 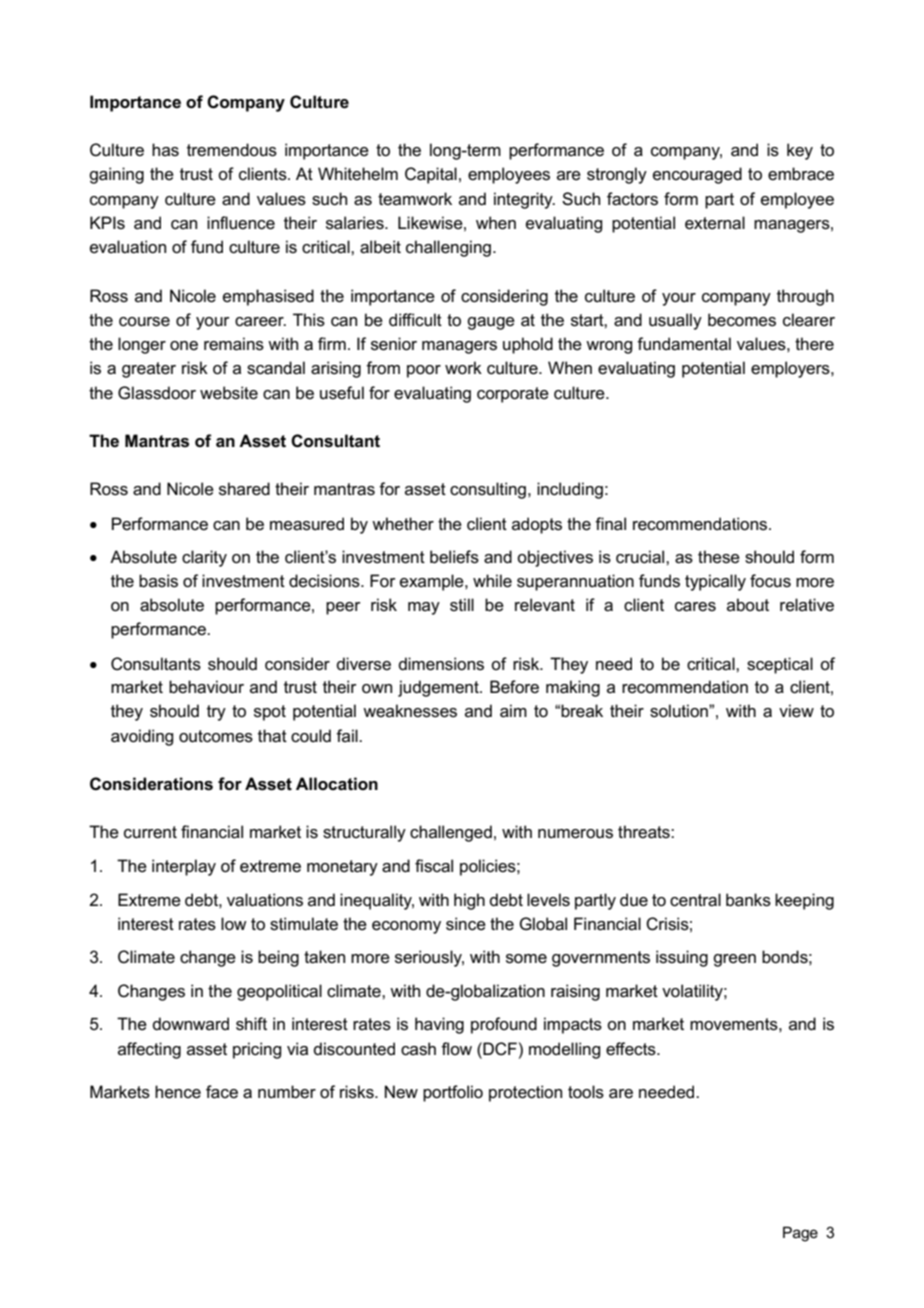 I want to click on solution, so click(x=680, y=711).
